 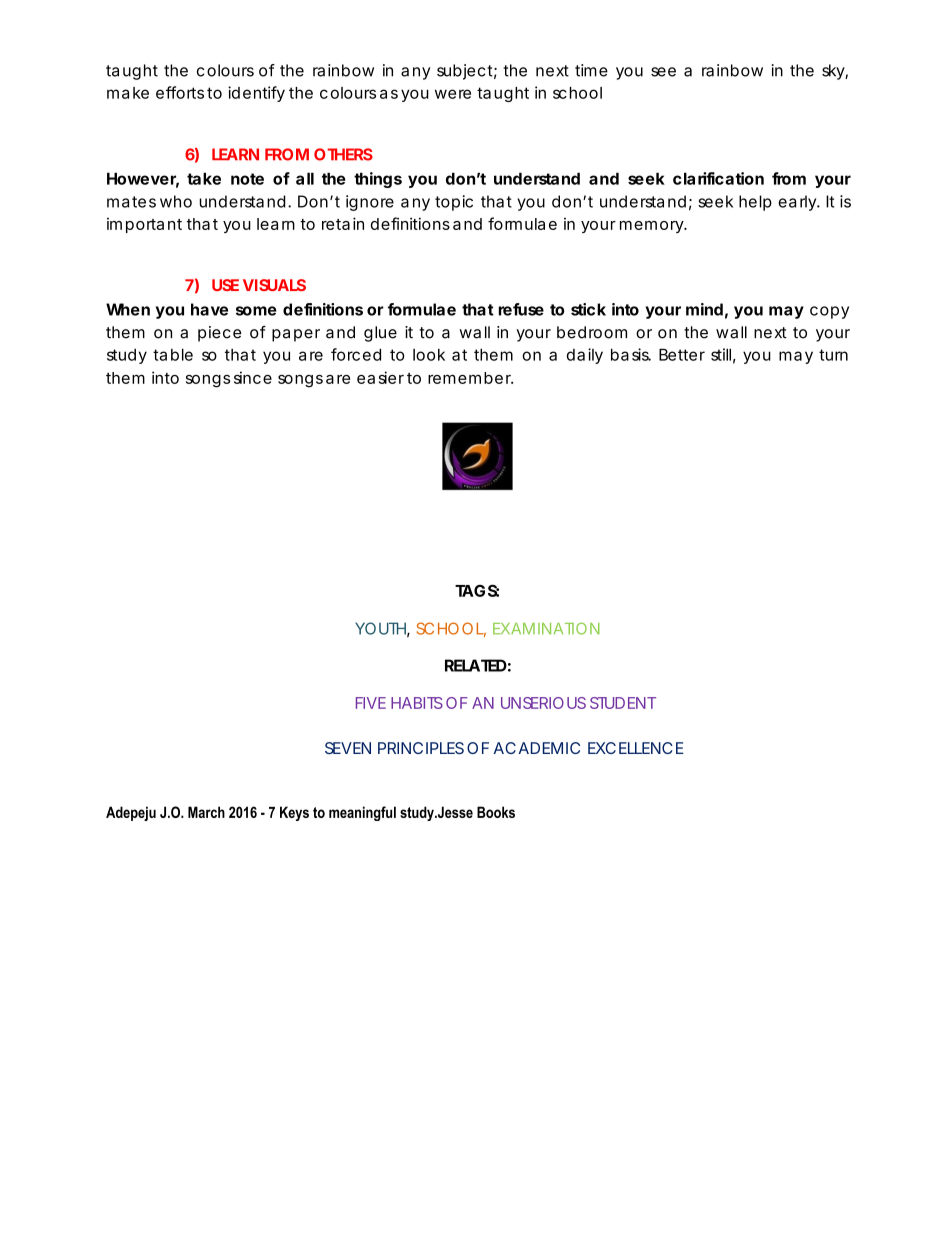 What do you see at coordinates (834, 72) in the screenshot?
I see `sky` at bounding box center [834, 72].
